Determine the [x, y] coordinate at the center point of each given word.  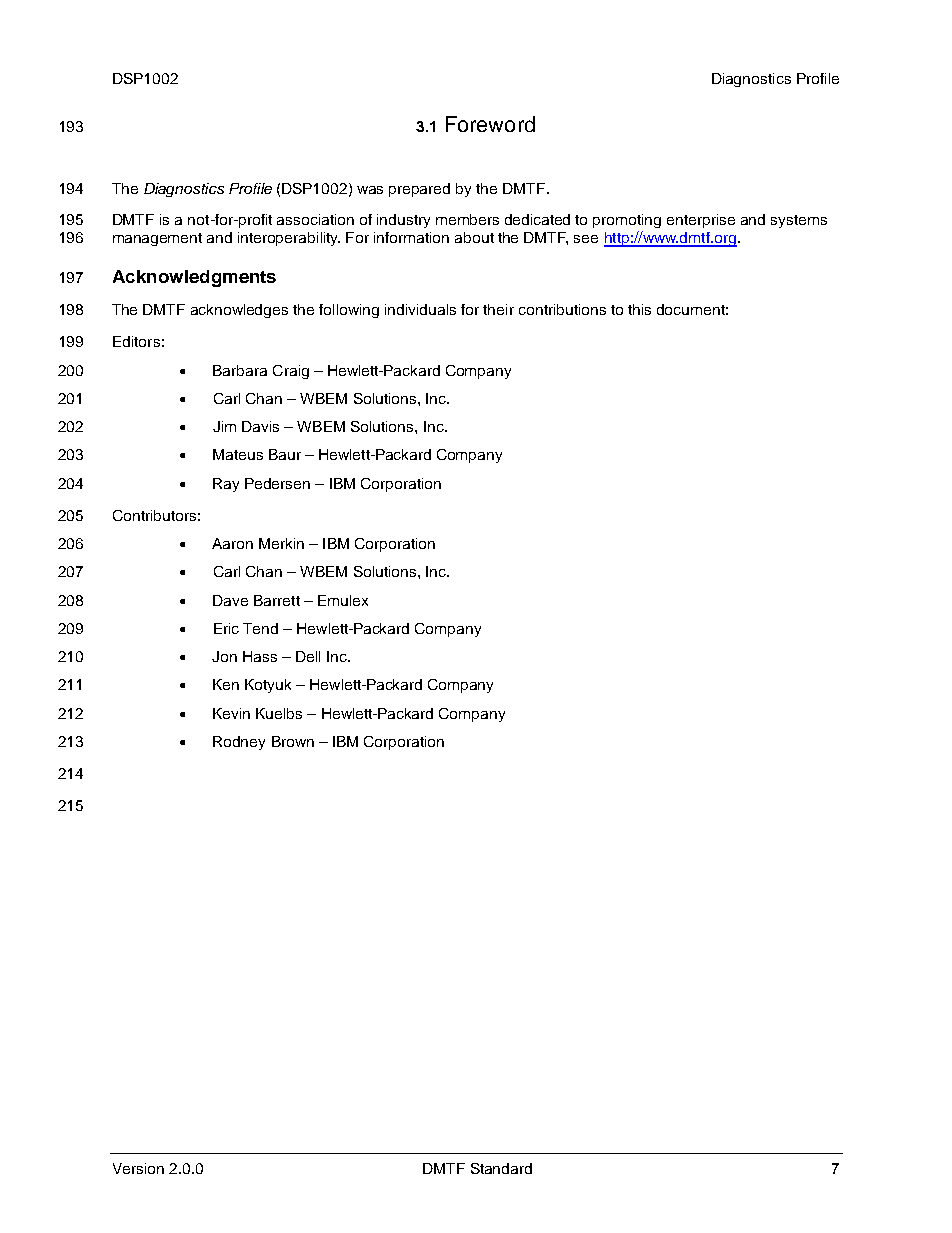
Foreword [490, 124]
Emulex [343, 600]
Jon [224, 656]
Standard [501, 1168]
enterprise [701, 221]
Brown [293, 741]
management [157, 239]
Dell [308, 656]
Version [138, 1168]
